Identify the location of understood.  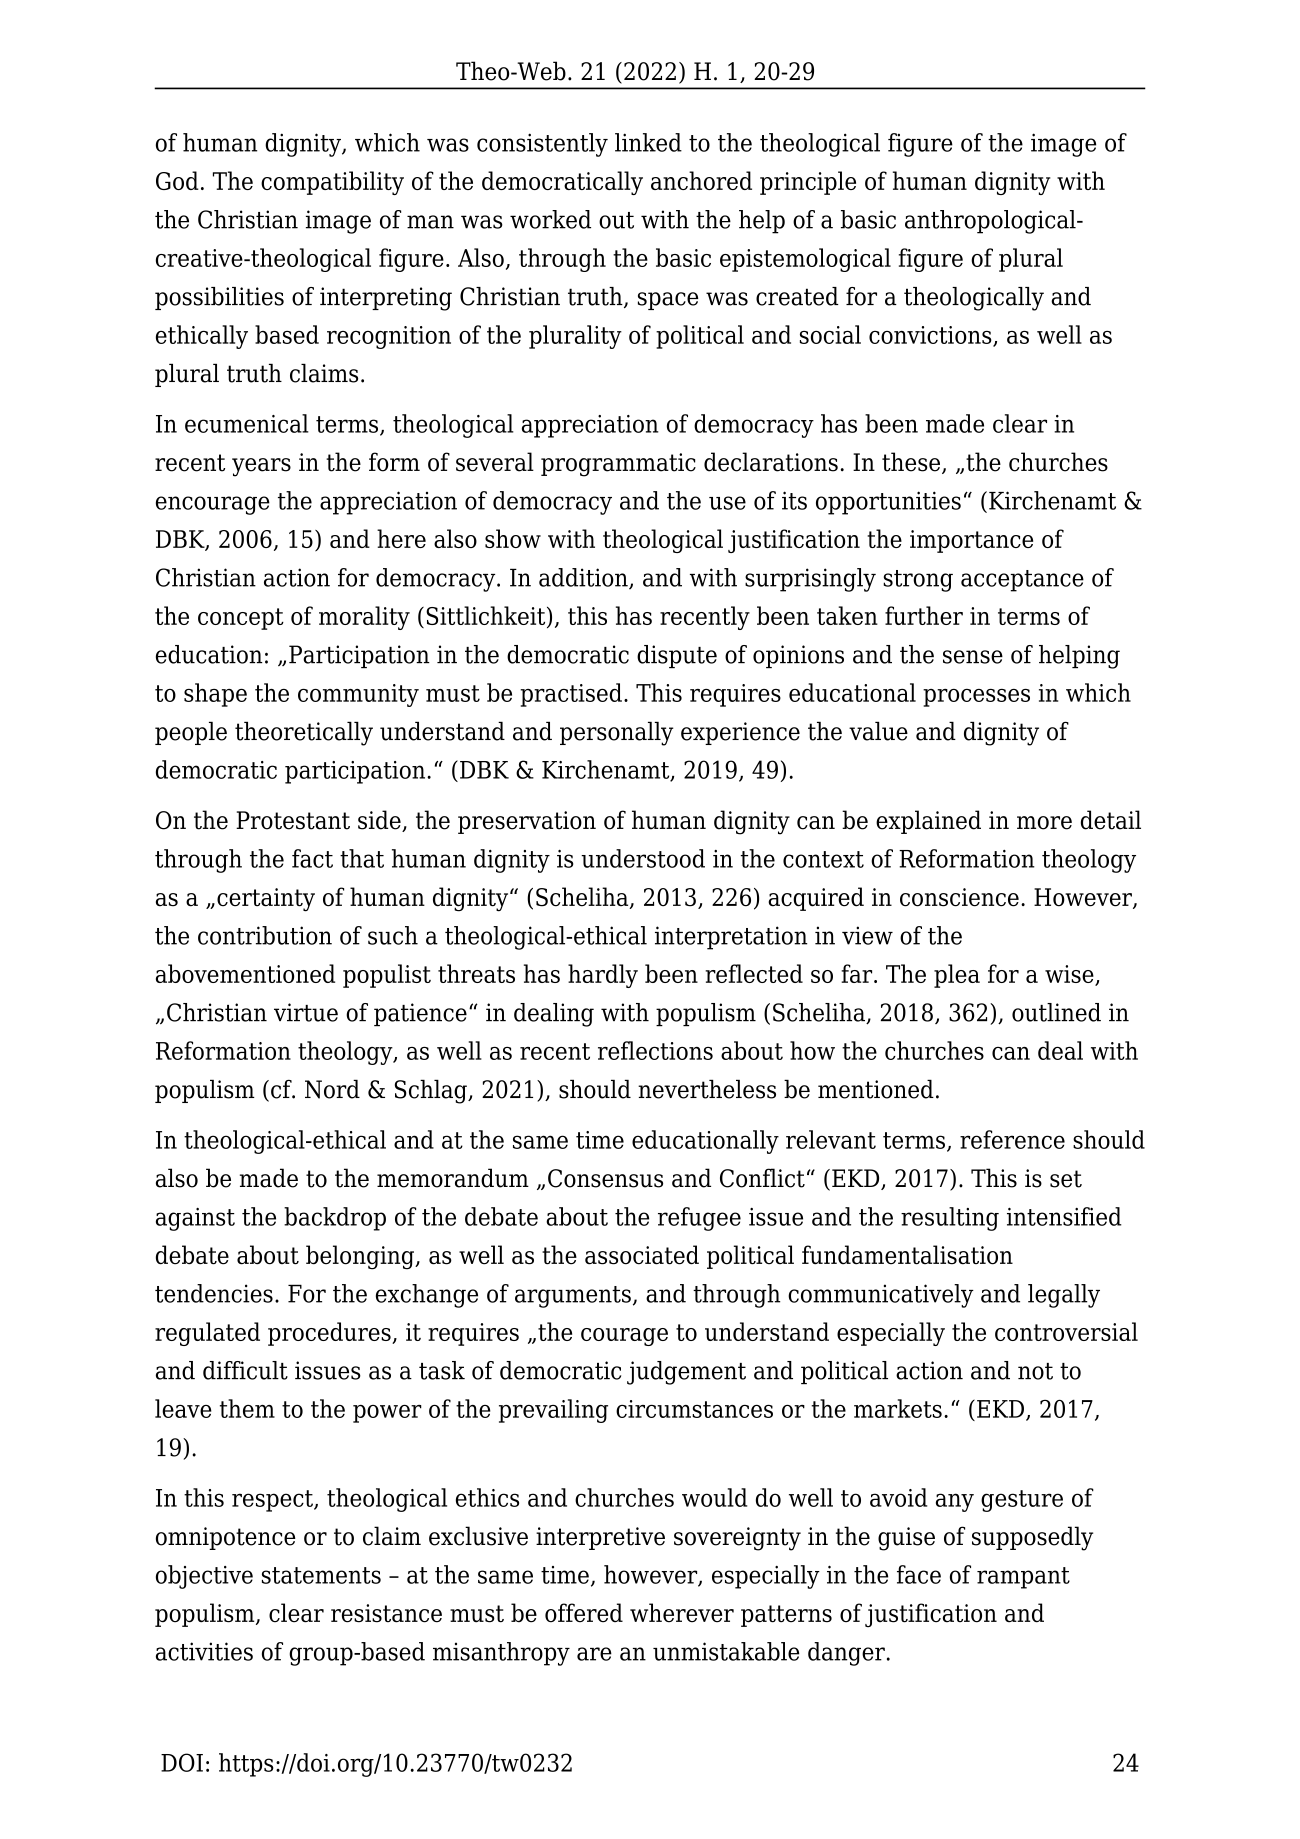
(643, 858).
